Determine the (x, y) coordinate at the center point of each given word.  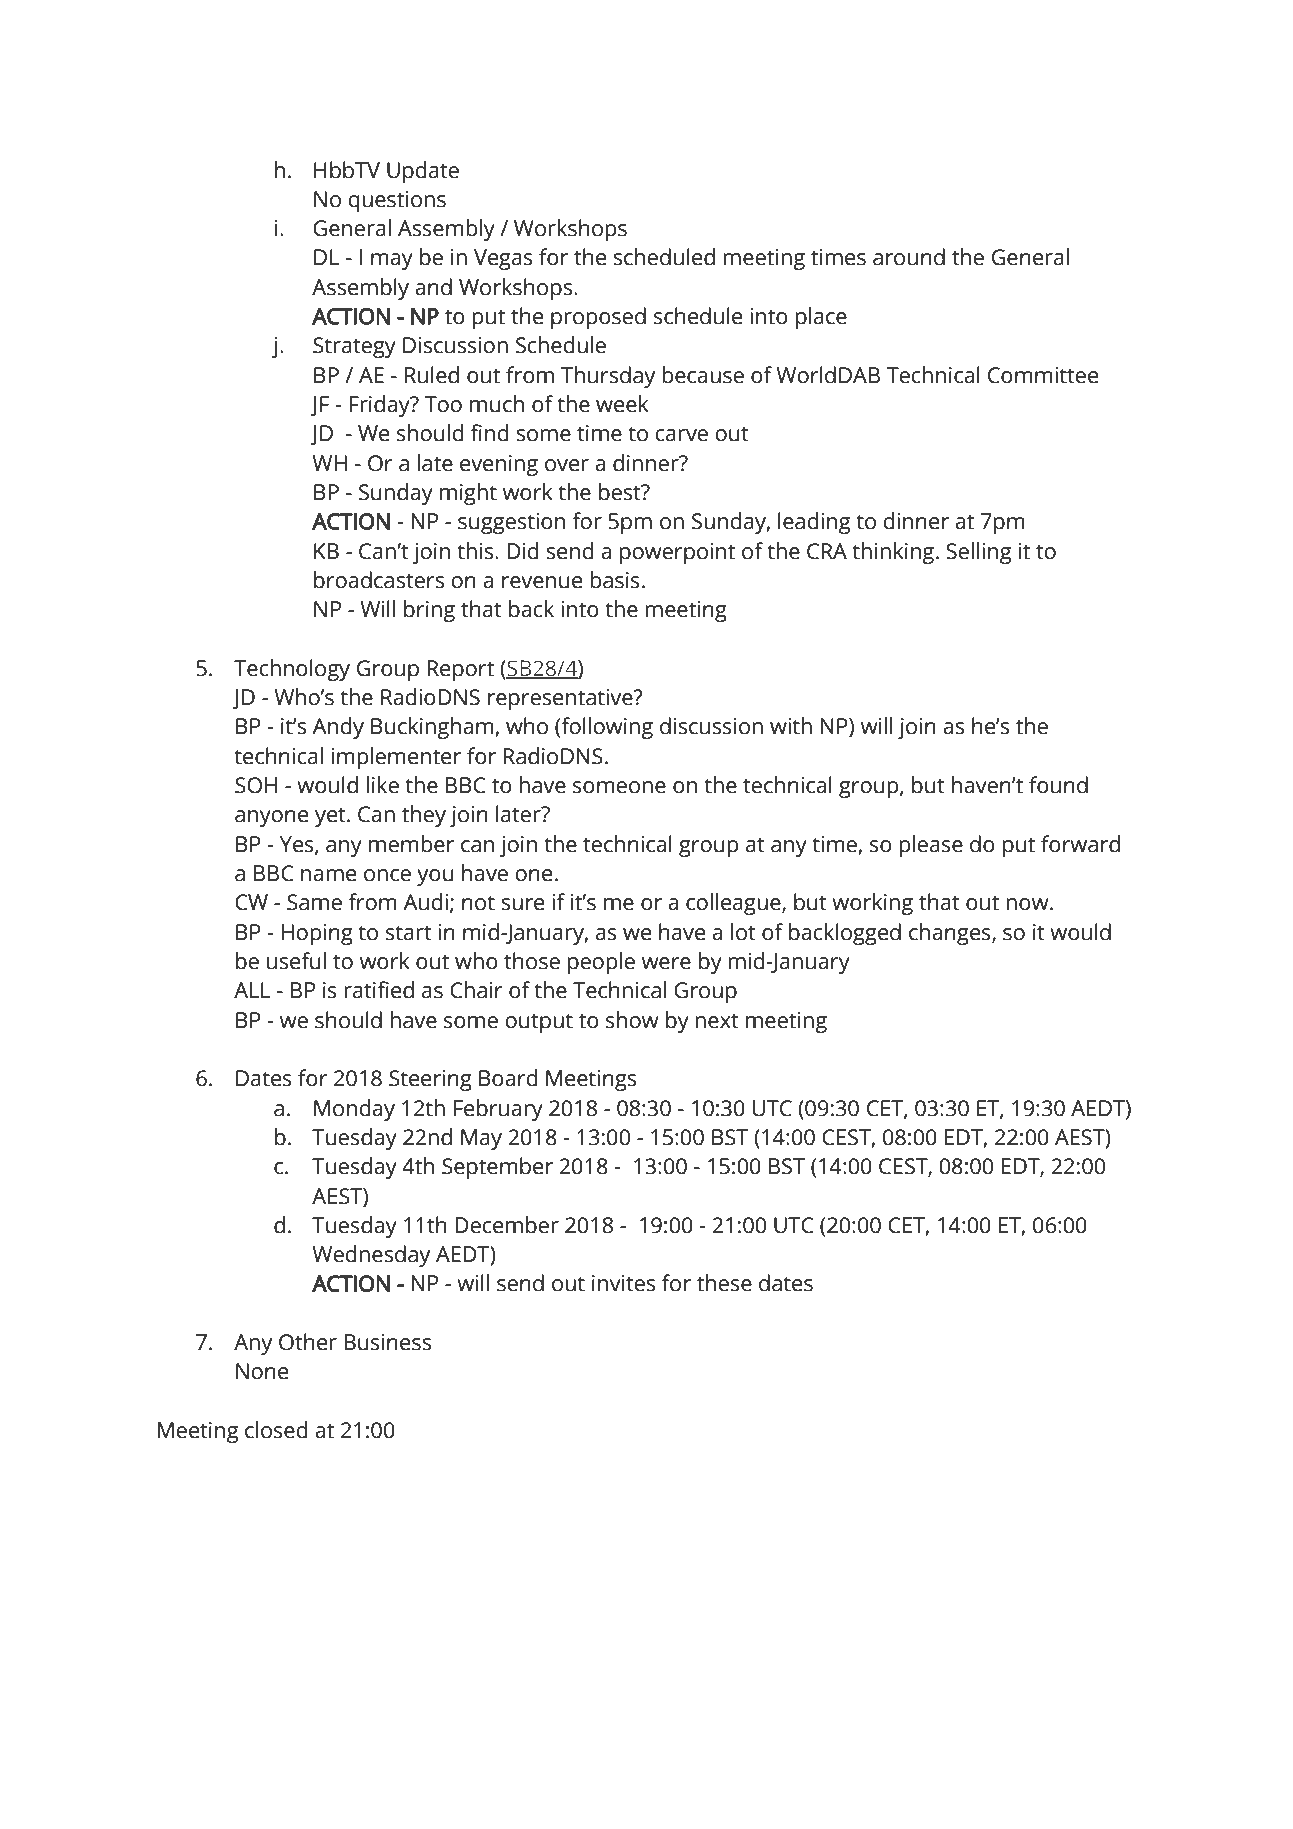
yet (331, 817)
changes (951, 934)
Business (387, 1342)
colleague (734, 904)
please (931, 846)
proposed (598, 318)
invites (623, 1283)
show (632, 1020)
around (909, 257)
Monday (354, 1110)
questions (397, 201)
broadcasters (379, 580)
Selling (978, 553)
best (621, 492)
